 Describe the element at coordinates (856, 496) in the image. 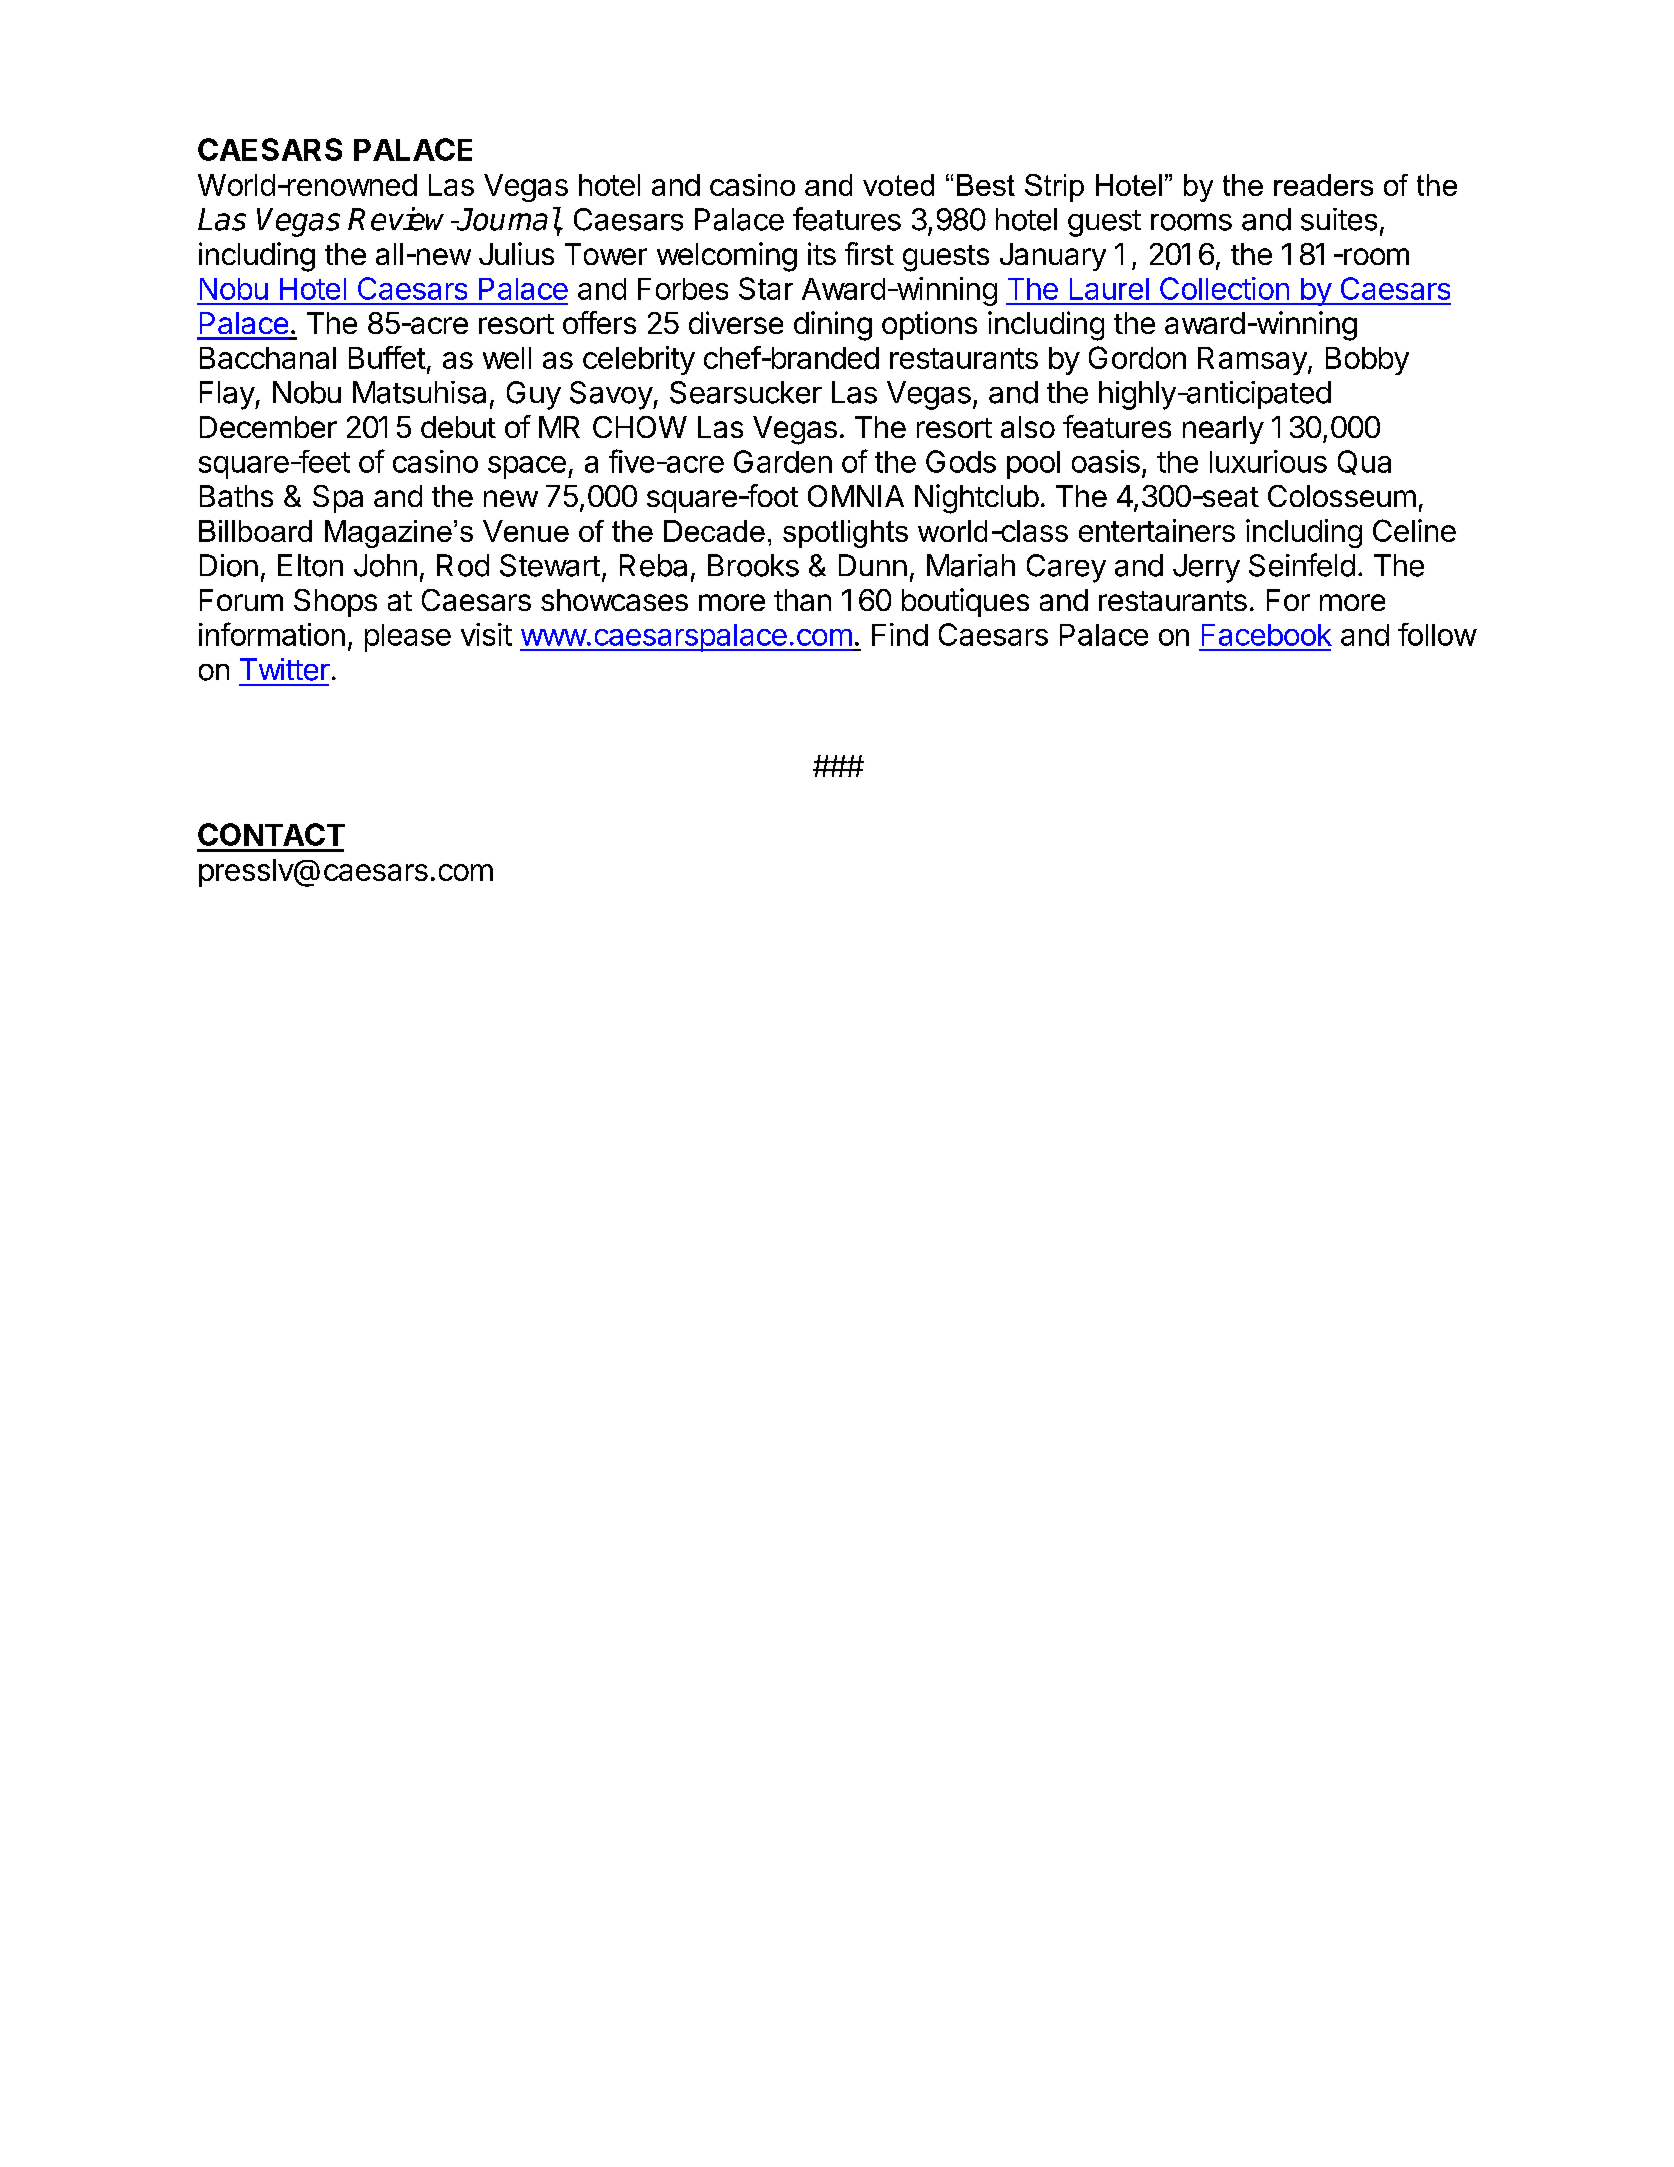

I see `OMNIA` at that location.
